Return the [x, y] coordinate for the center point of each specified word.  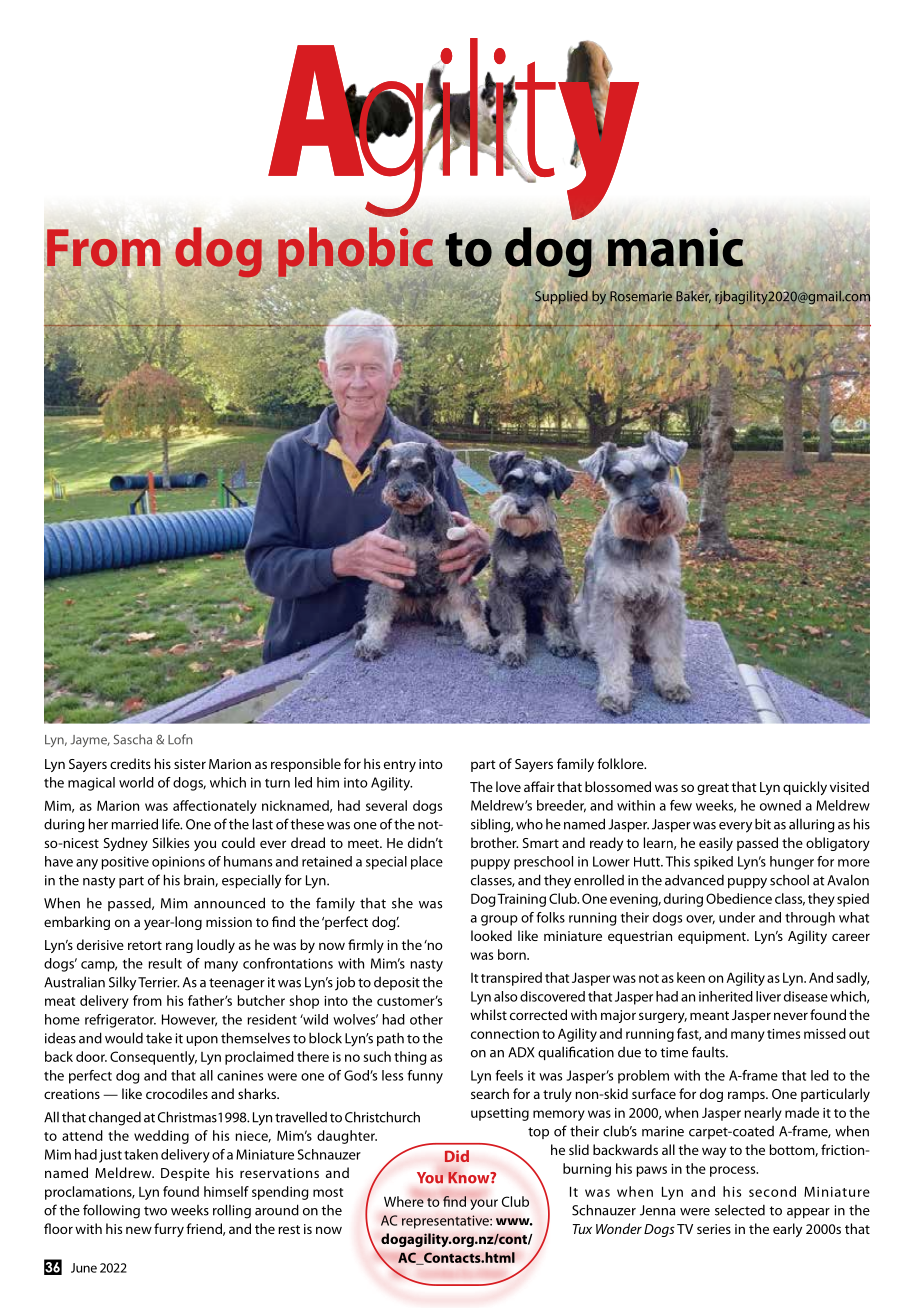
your [484, 1204]
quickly [805, 788]
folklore [621, 763]
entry [400, 766]
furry [169, 1230]
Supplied [561, 296]
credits [130, 763]
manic [676, 248]
